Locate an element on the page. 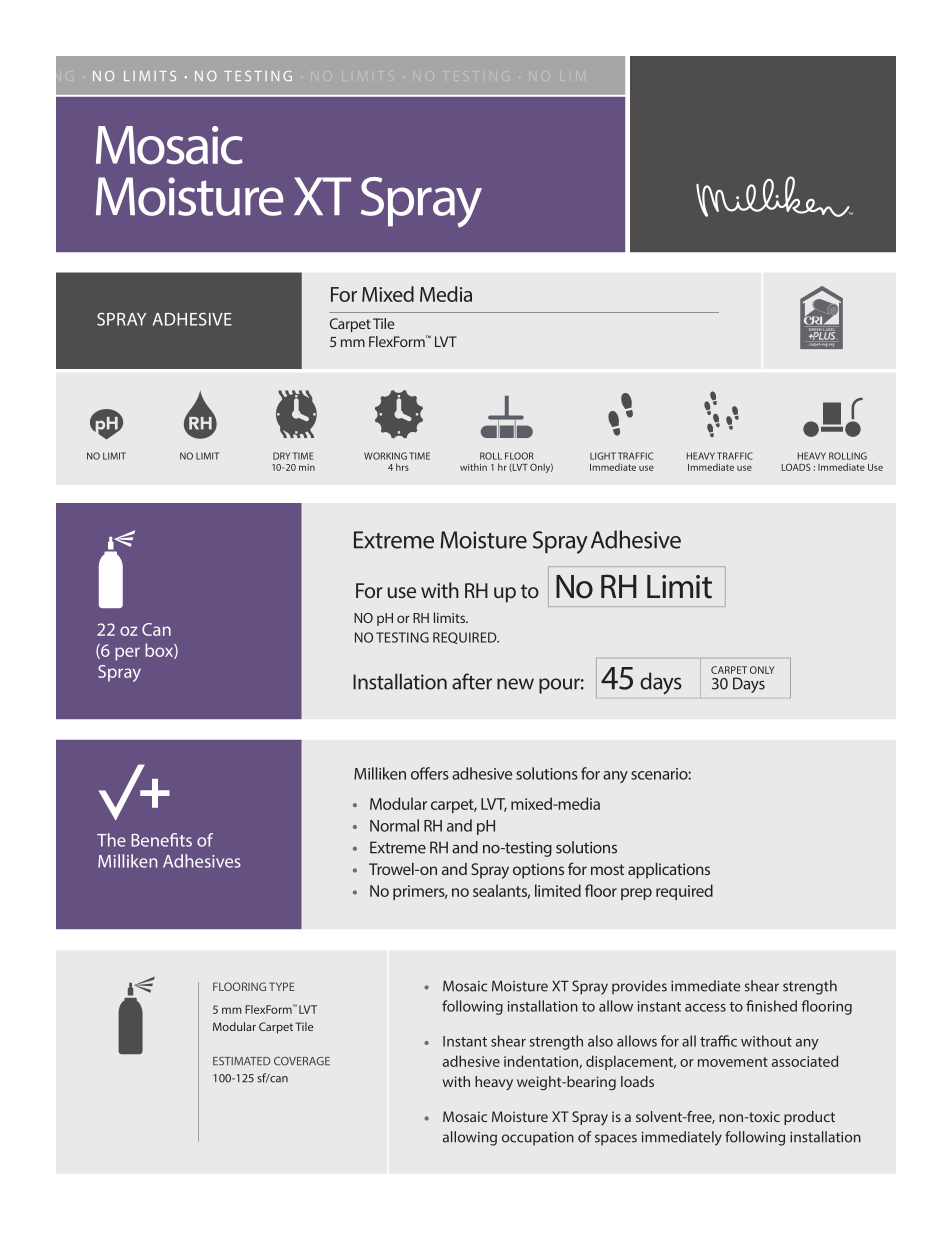  provides is located at coordinates (639, 987).
